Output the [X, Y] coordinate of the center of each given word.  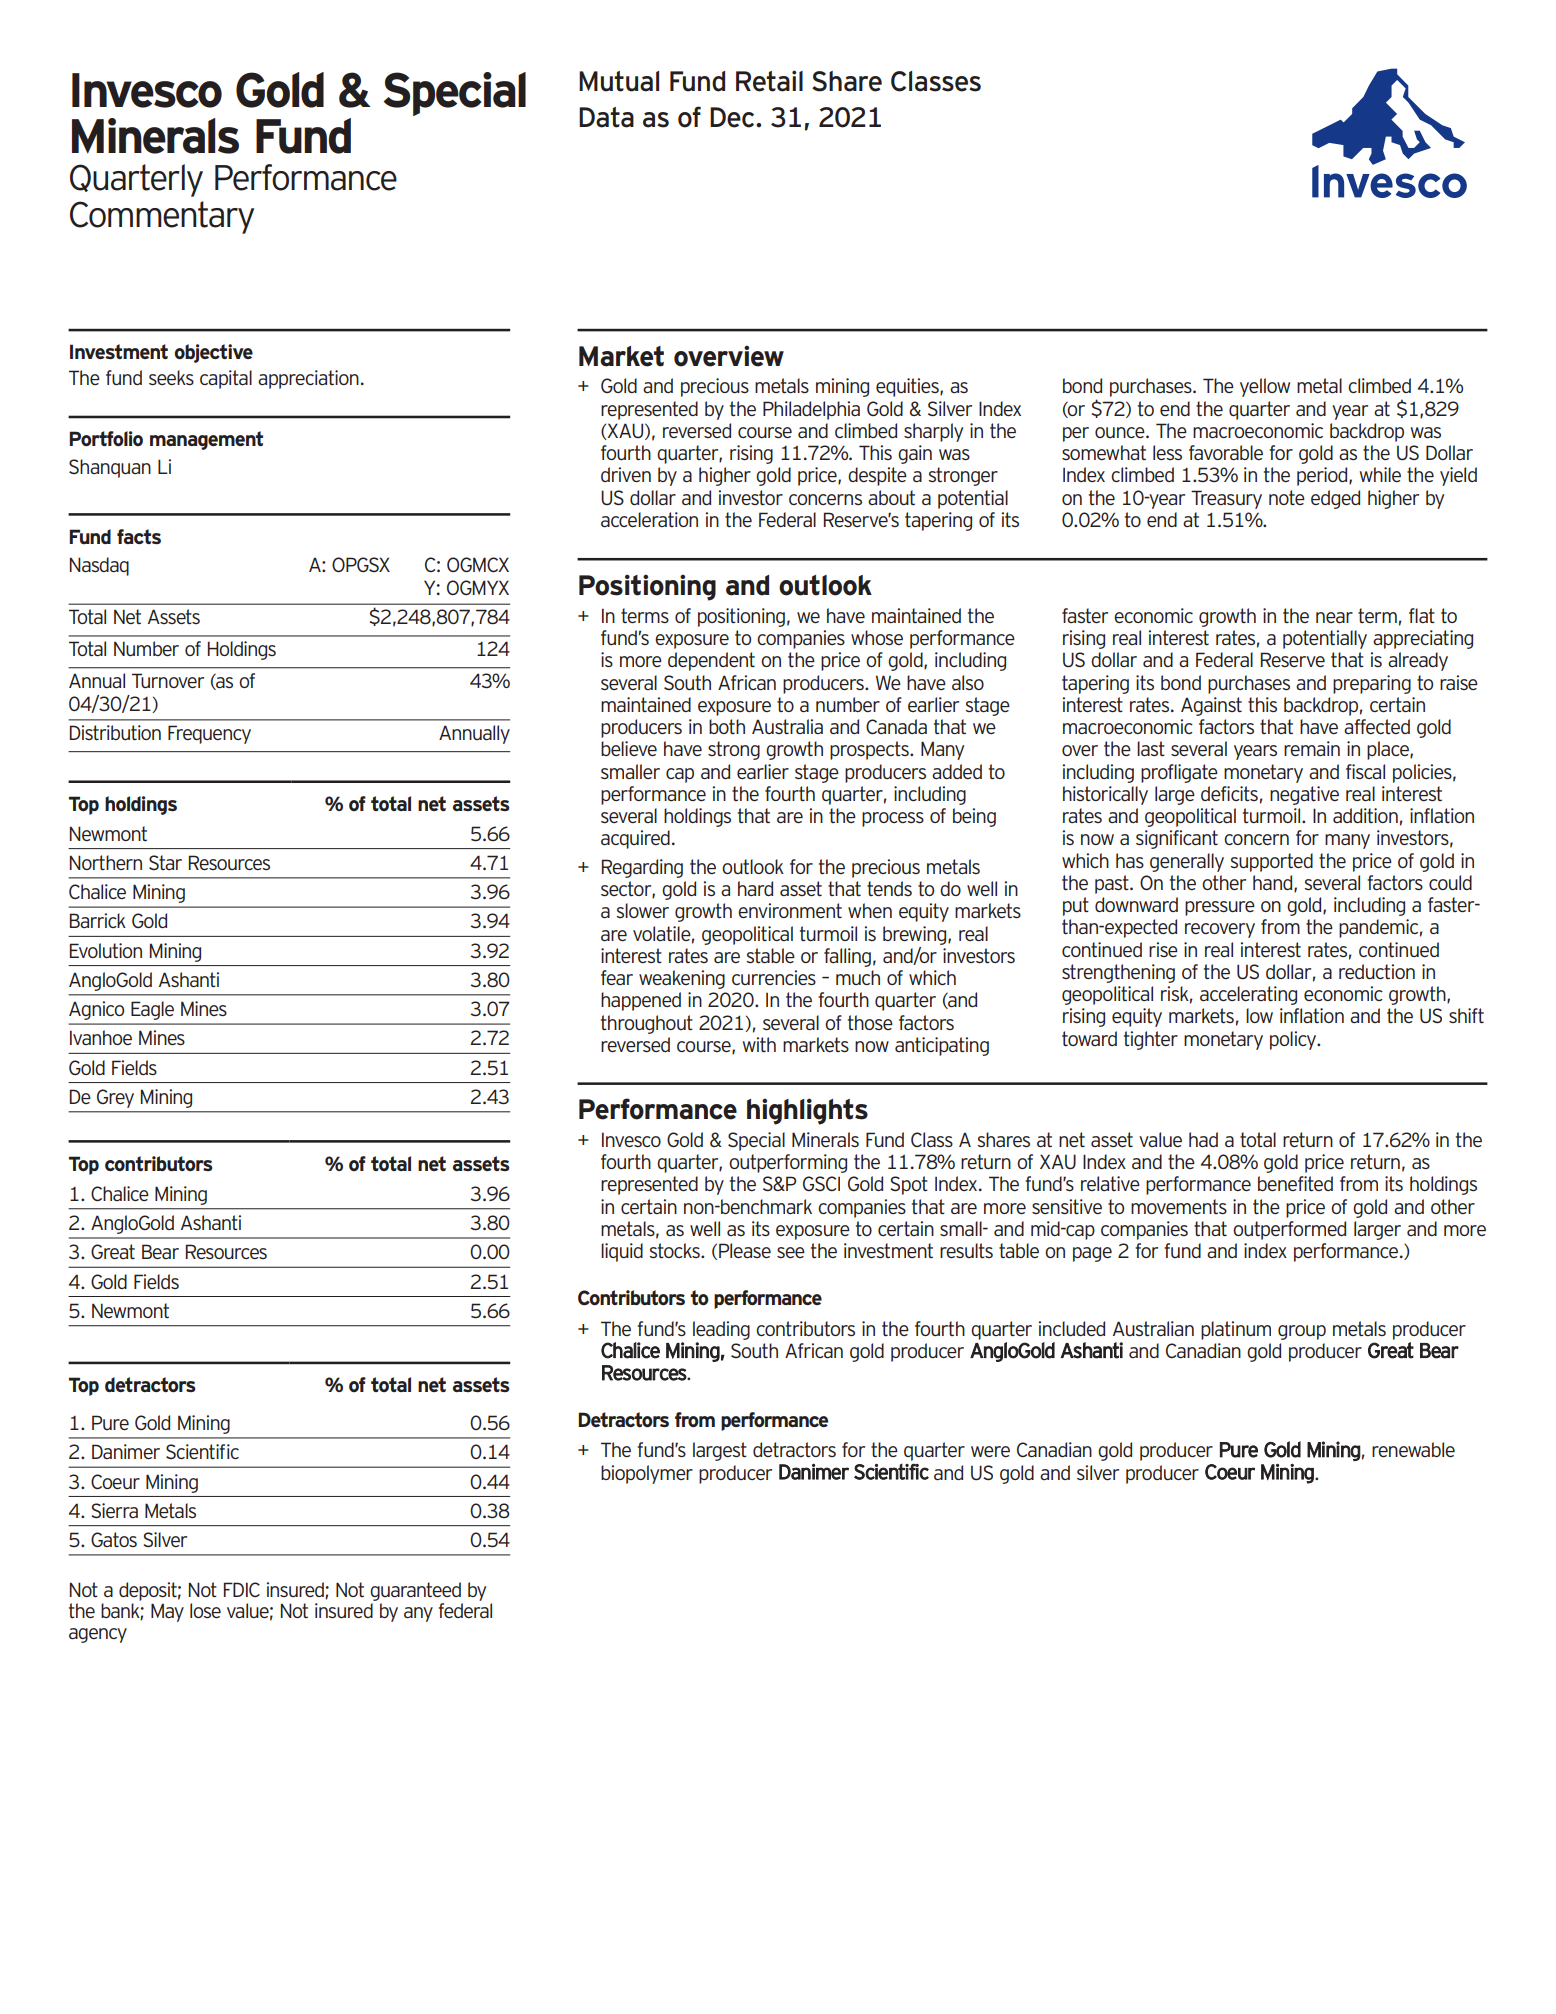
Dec [733, 117]
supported [1271, 862]
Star [165, 862]
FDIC [242, 1589]
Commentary [162, 217]
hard [755, 888]
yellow [1265, 387]
